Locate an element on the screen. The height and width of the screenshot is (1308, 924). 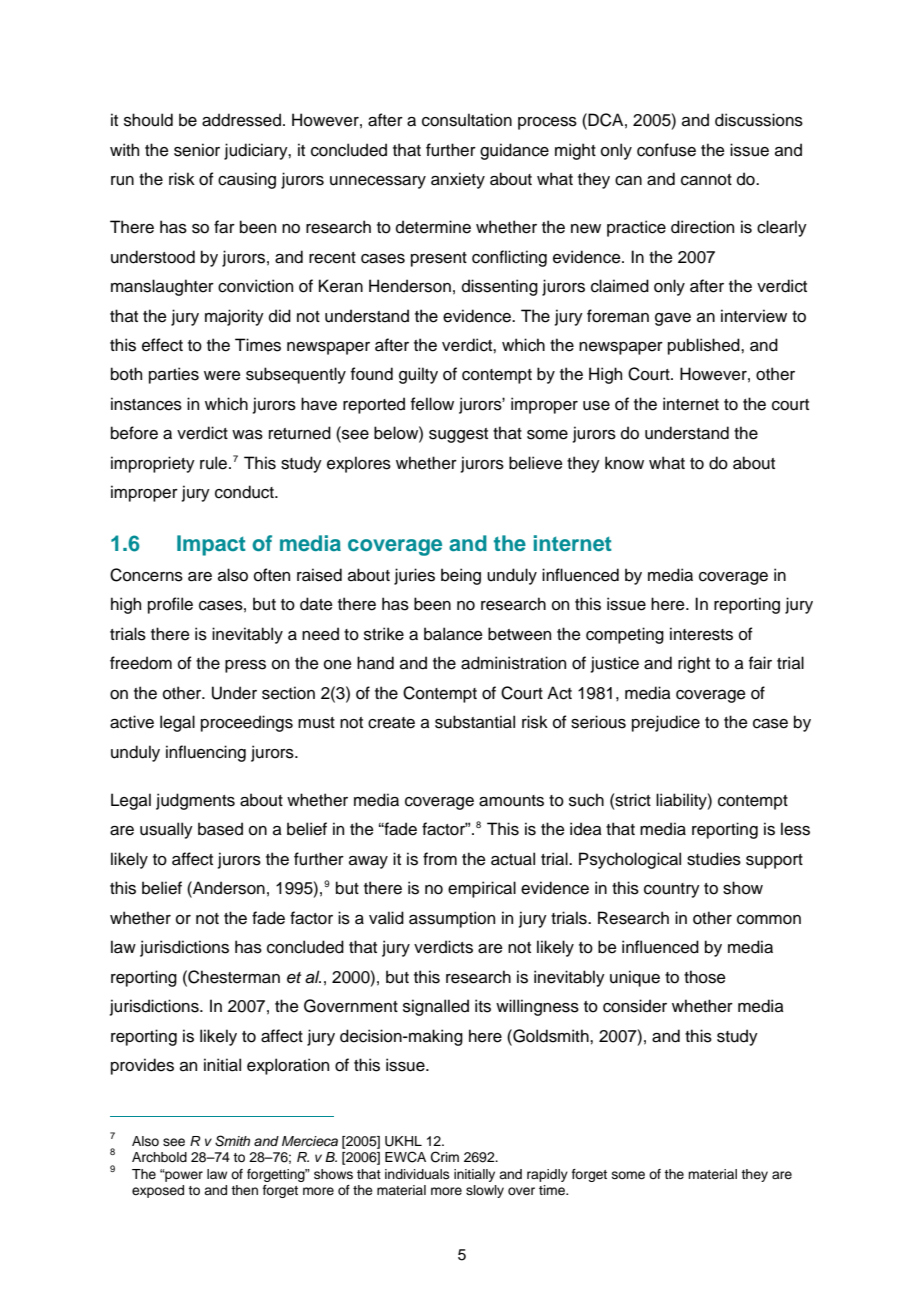
then is located at coordinates (244, 1190).
